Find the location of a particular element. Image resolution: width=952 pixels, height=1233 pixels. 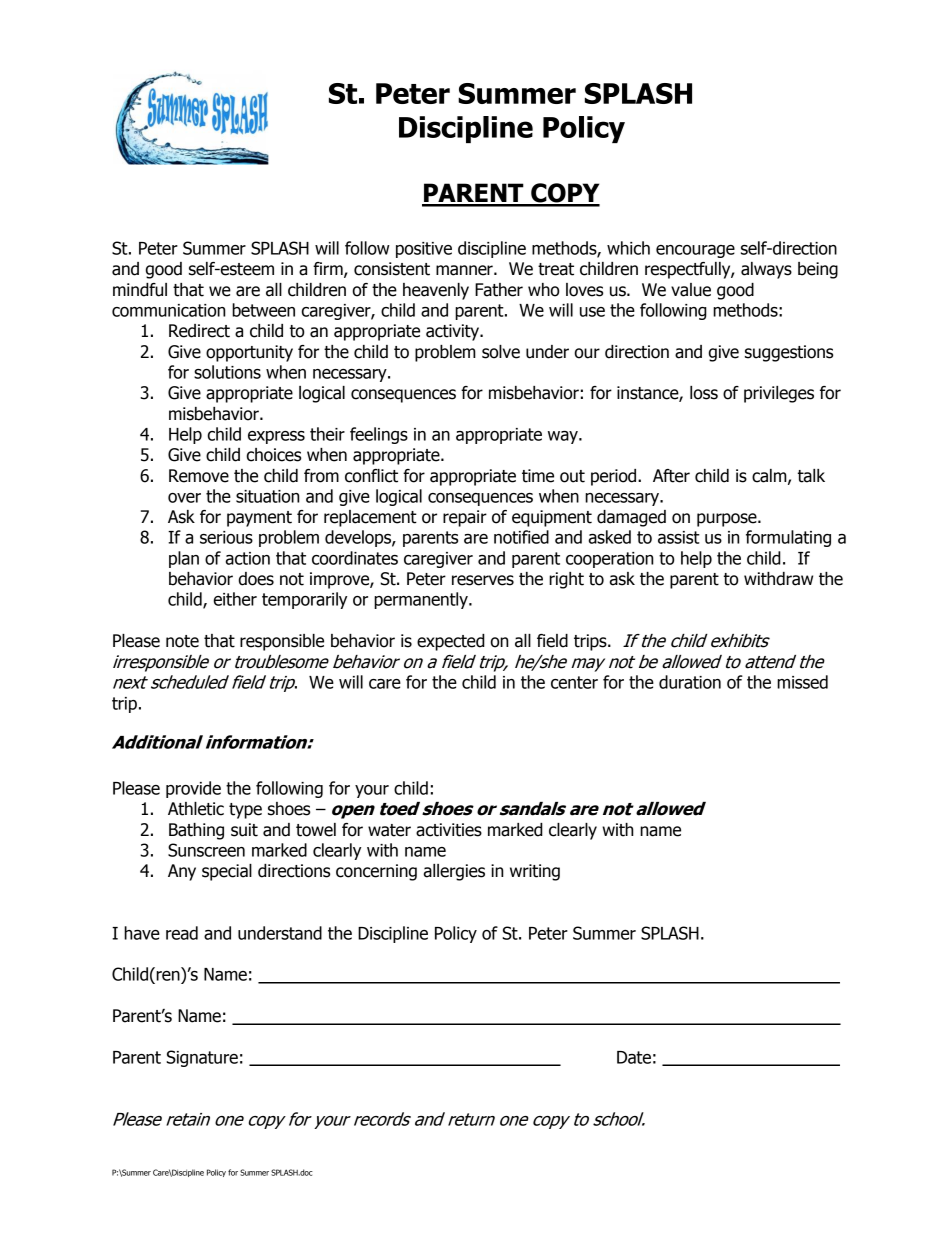

feelings is located at coordinates (379, 435).
